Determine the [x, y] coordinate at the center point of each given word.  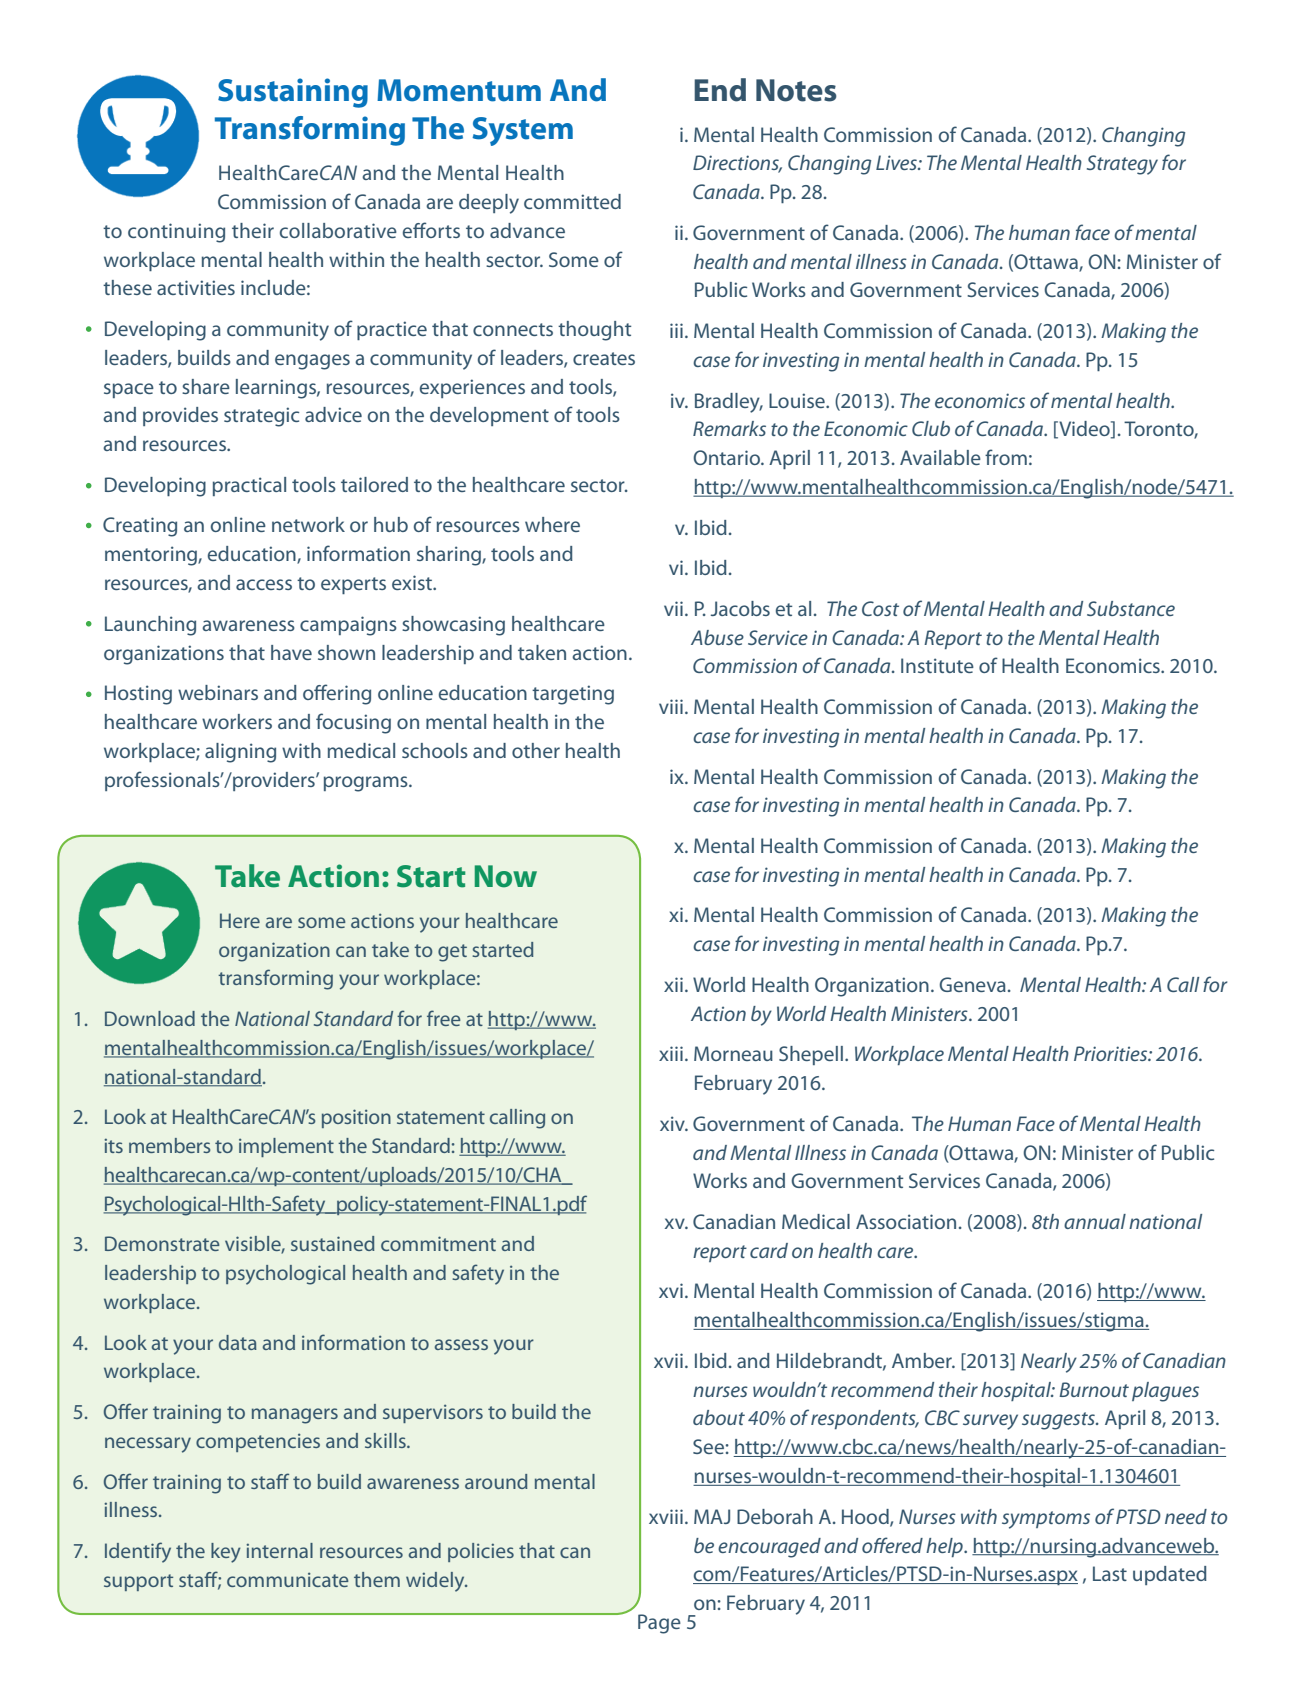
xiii [671, 1053]
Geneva [972, 984]
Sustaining [293, 93]
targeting [573, 695]
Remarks [729, 428]
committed [572, 201]
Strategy [1122, 165]
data [238, 1342]
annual [1095, 1221]
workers [237, 721]
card [769, 1250]
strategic [261, 417]
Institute [937, 665]
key [226, 1553]
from [1006, 457]
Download [150, 1018]
